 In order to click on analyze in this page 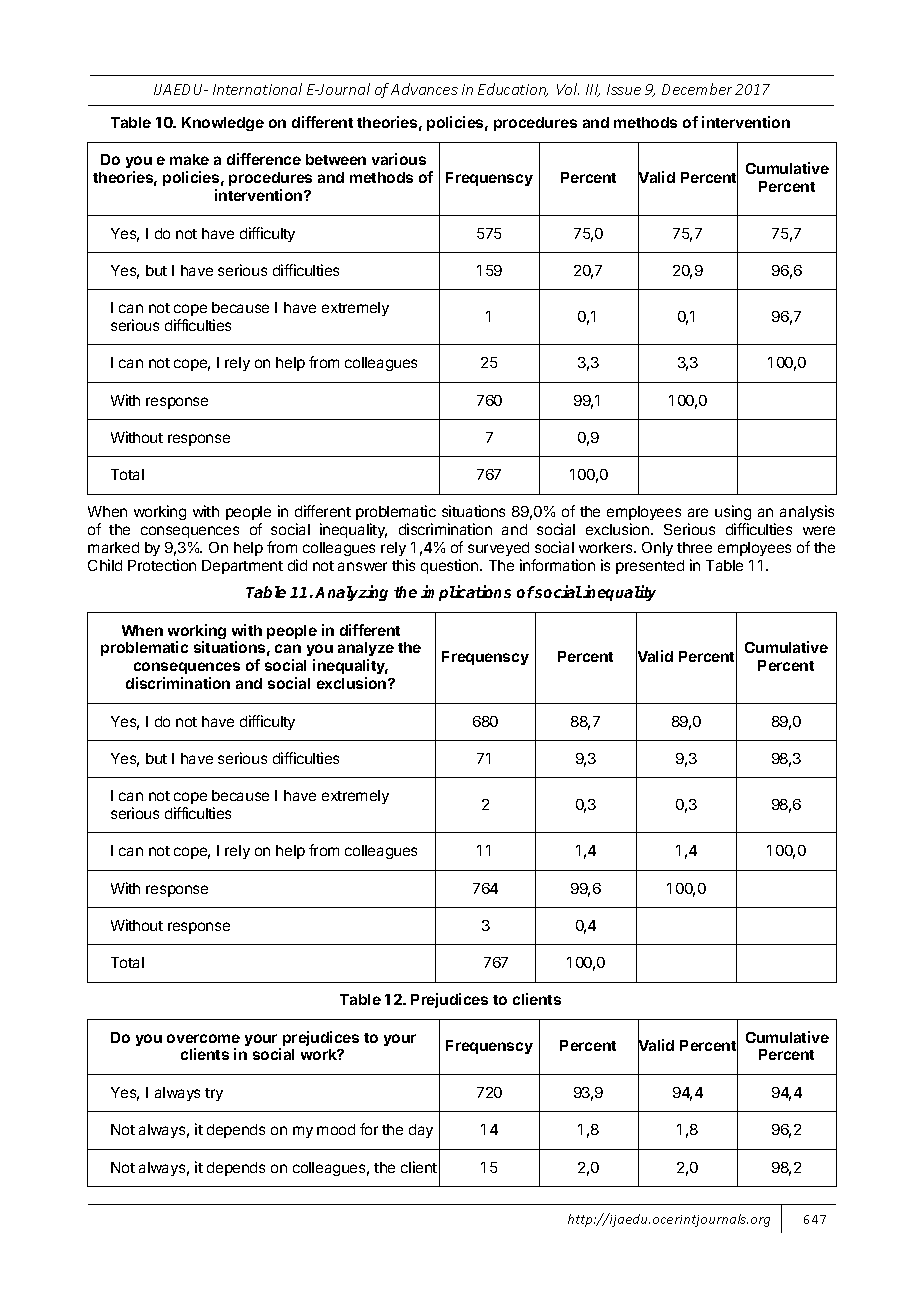, I will do `click(366, 651)`.
